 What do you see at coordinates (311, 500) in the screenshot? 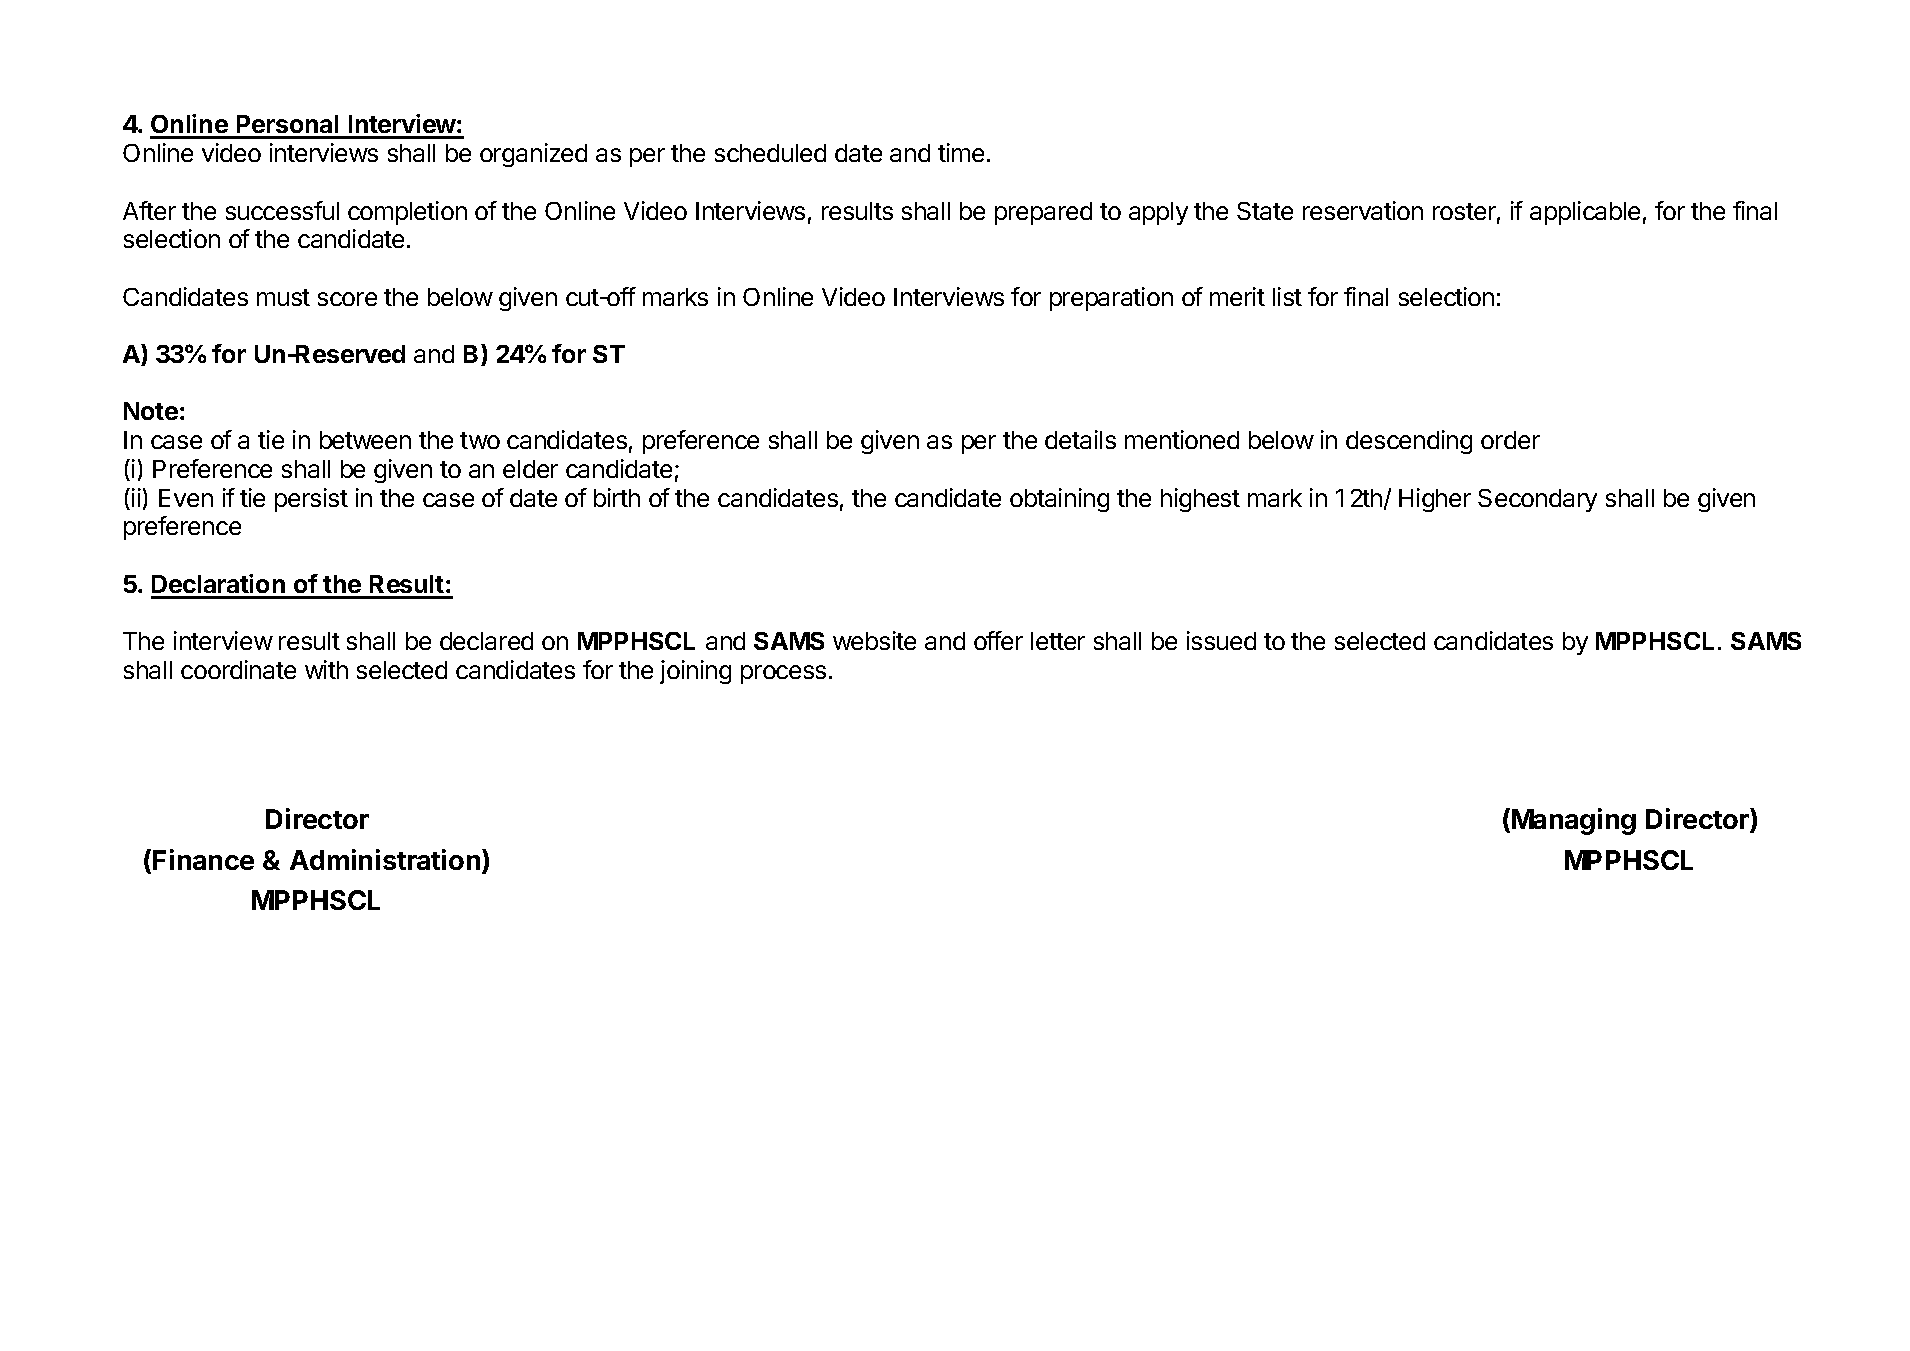
I see `persist` at bounding box center [311, 500].
